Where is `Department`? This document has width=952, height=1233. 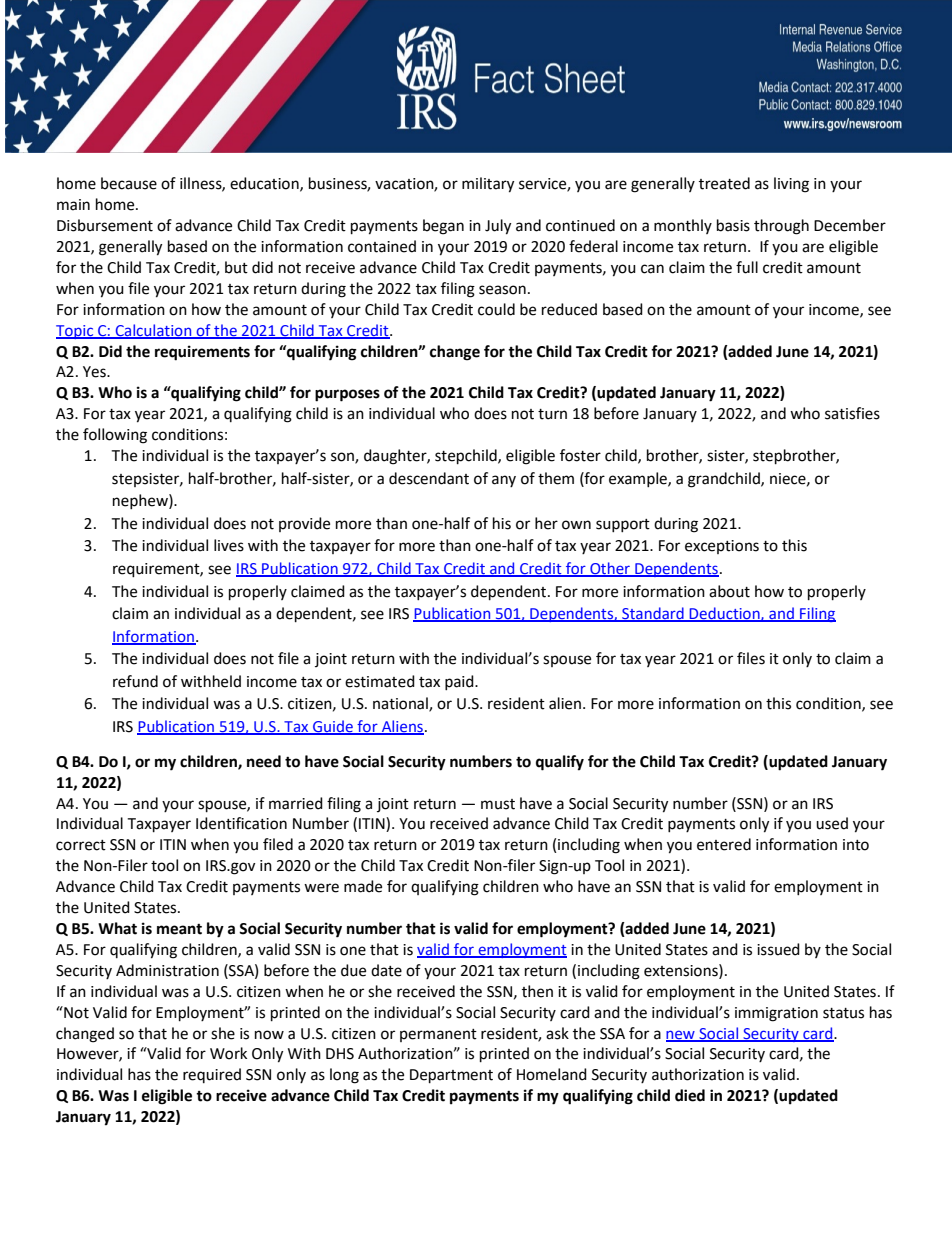 Department is located at coordinates (451, 1076).
